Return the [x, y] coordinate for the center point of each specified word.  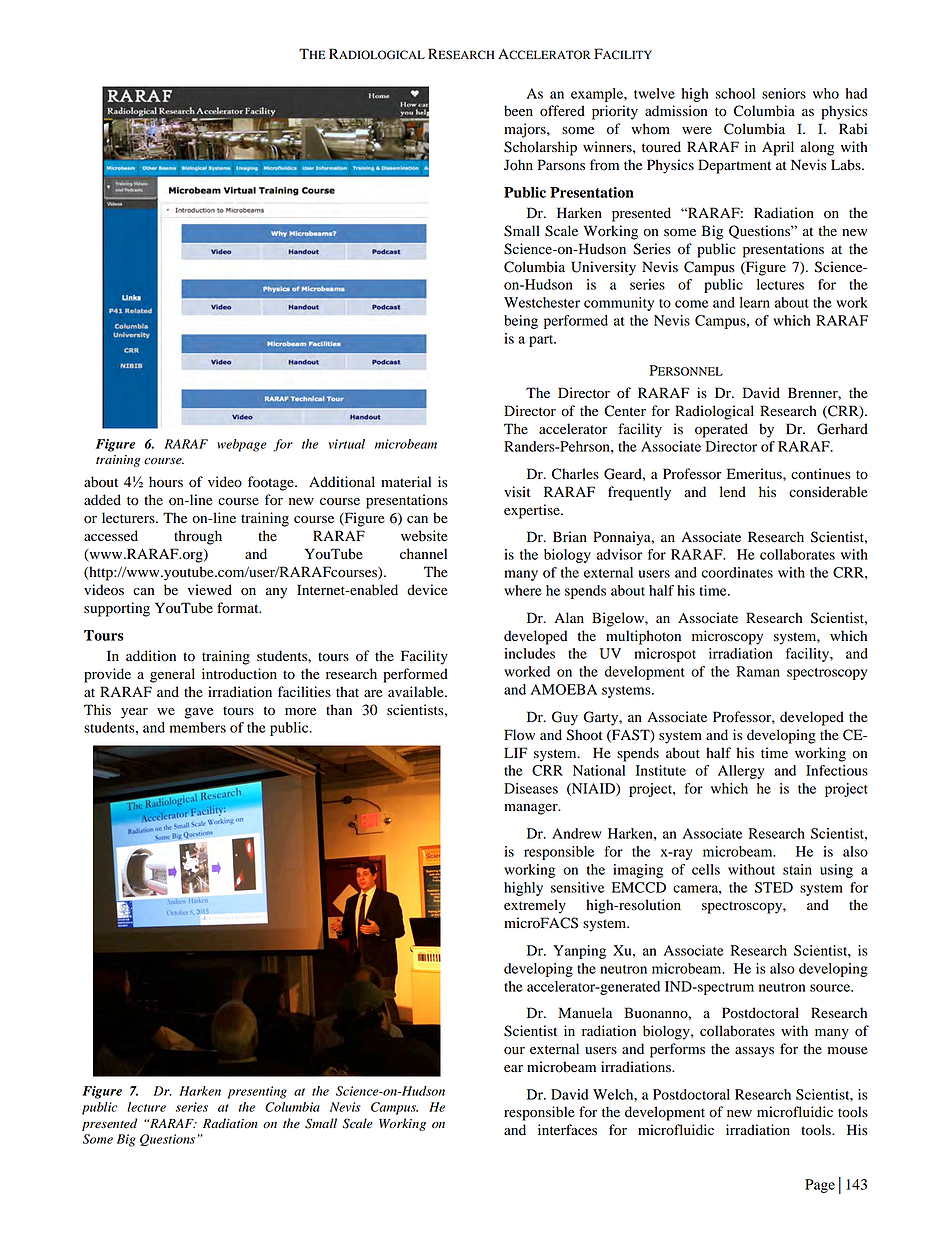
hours [166, 482]
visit [517, 491]
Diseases [531, 788]
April [778, 148]
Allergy [741, 772]
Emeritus [755, 474]
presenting [257, 1092]
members [198, 727]
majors [526, 130]
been [518, 111]
